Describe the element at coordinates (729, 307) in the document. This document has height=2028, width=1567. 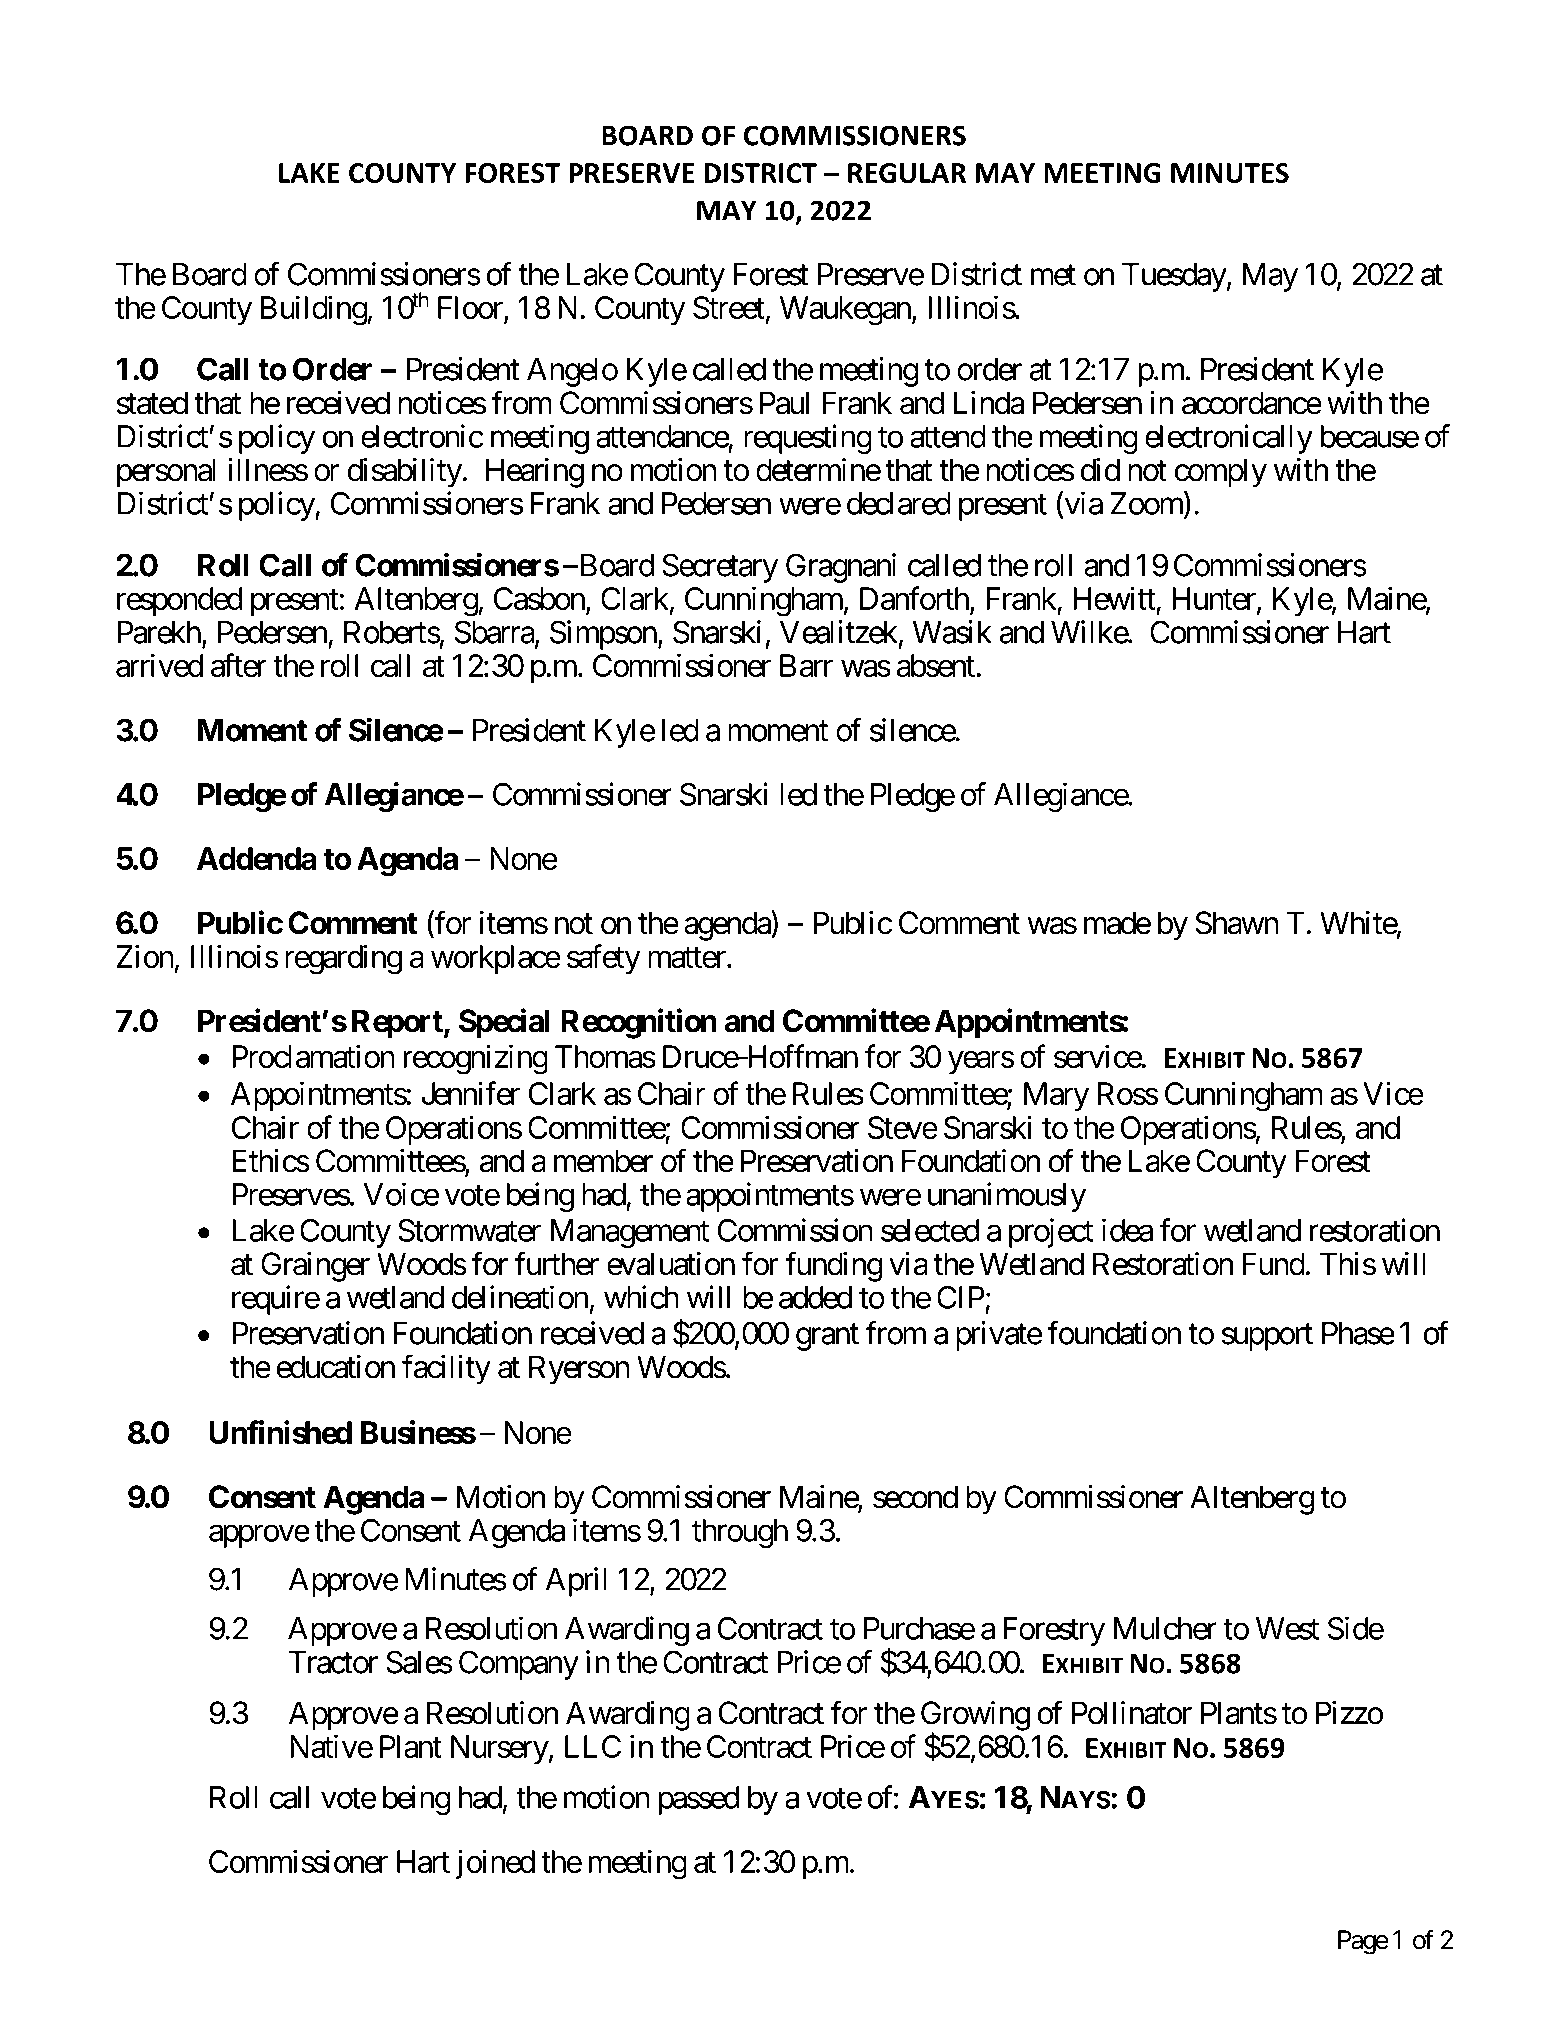
I see `Street` at that location.
